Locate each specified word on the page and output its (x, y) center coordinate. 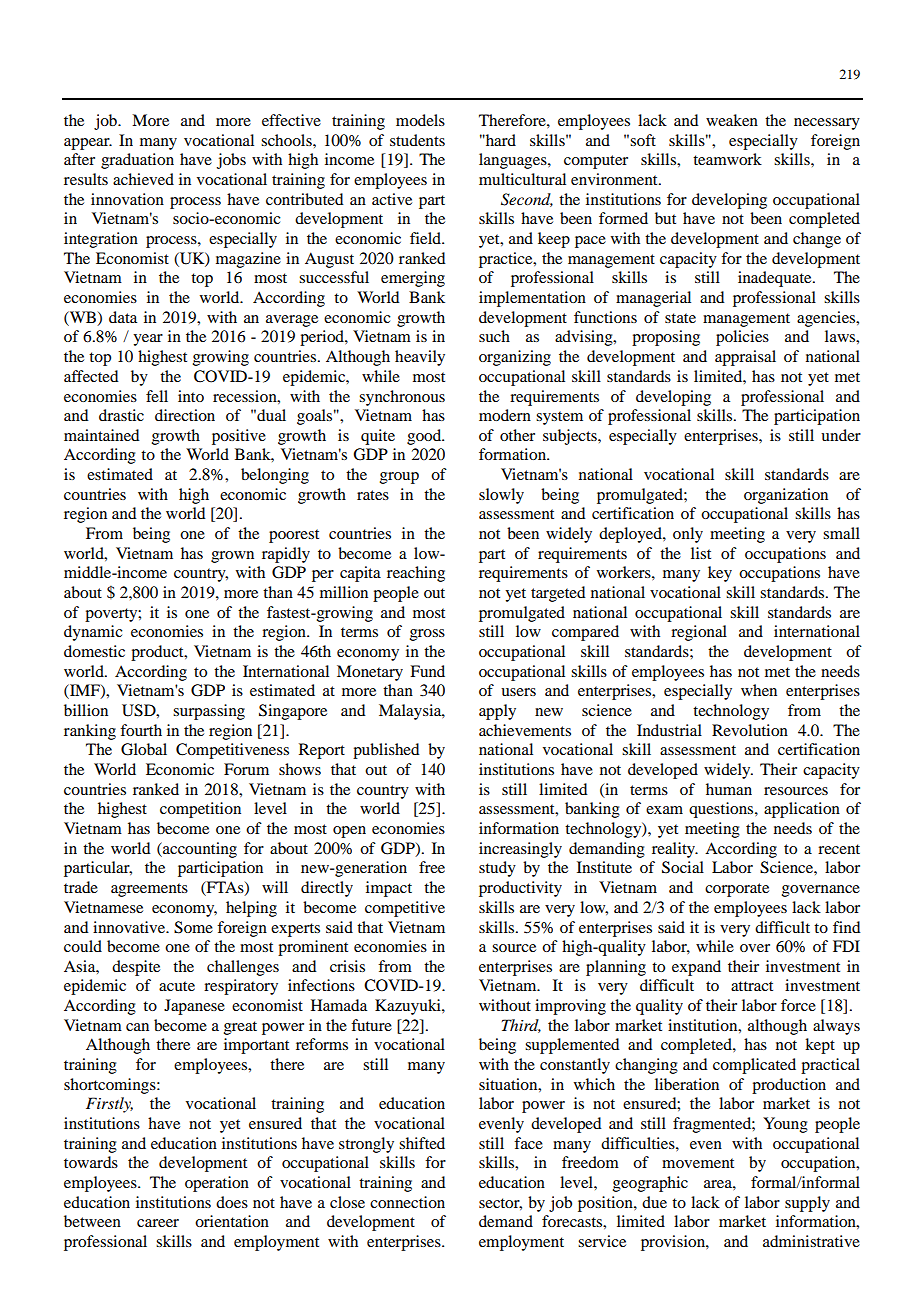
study (497, 869)
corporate (737, 890)
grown (232, 557)
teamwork (727, 159)
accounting (199, 850)
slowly (501, 496)
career (158, 1223)
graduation (137, 161)
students (417, 140)
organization (786, 496)
